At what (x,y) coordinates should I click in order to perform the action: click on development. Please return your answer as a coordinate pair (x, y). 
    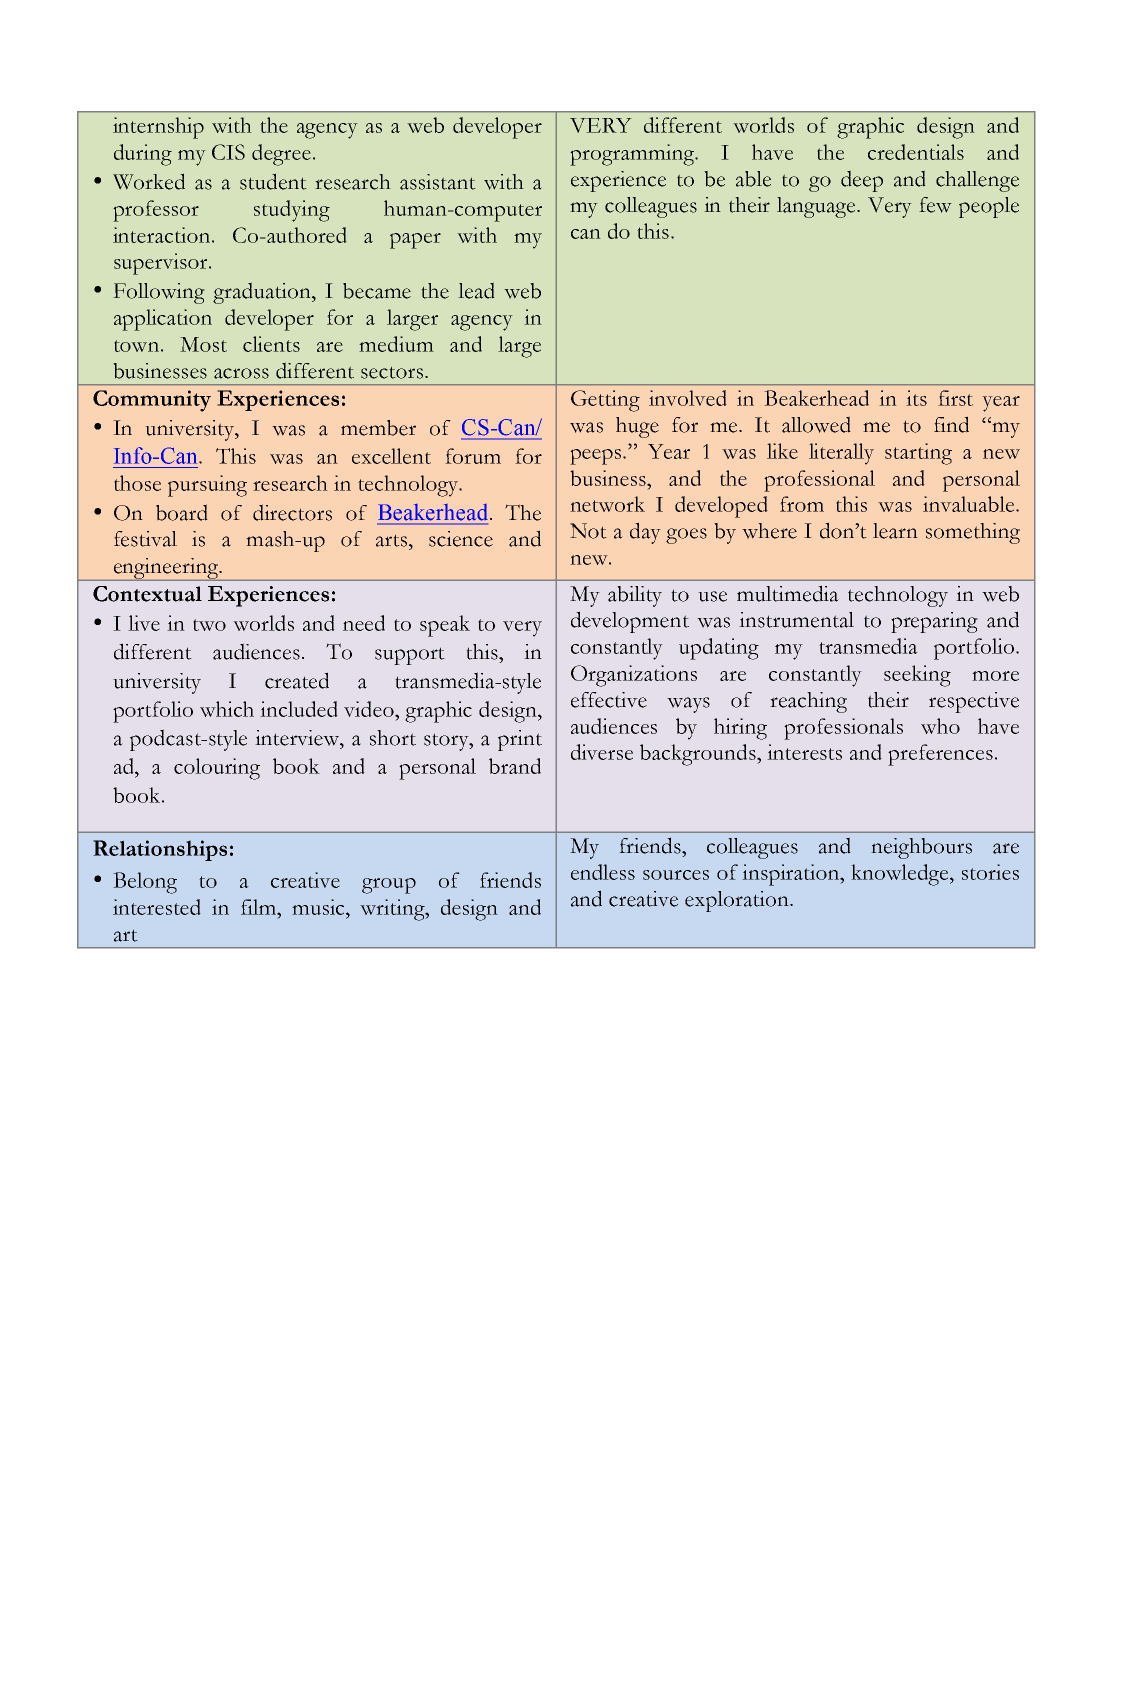
    Looking at the image, I should click on (630, 622).
